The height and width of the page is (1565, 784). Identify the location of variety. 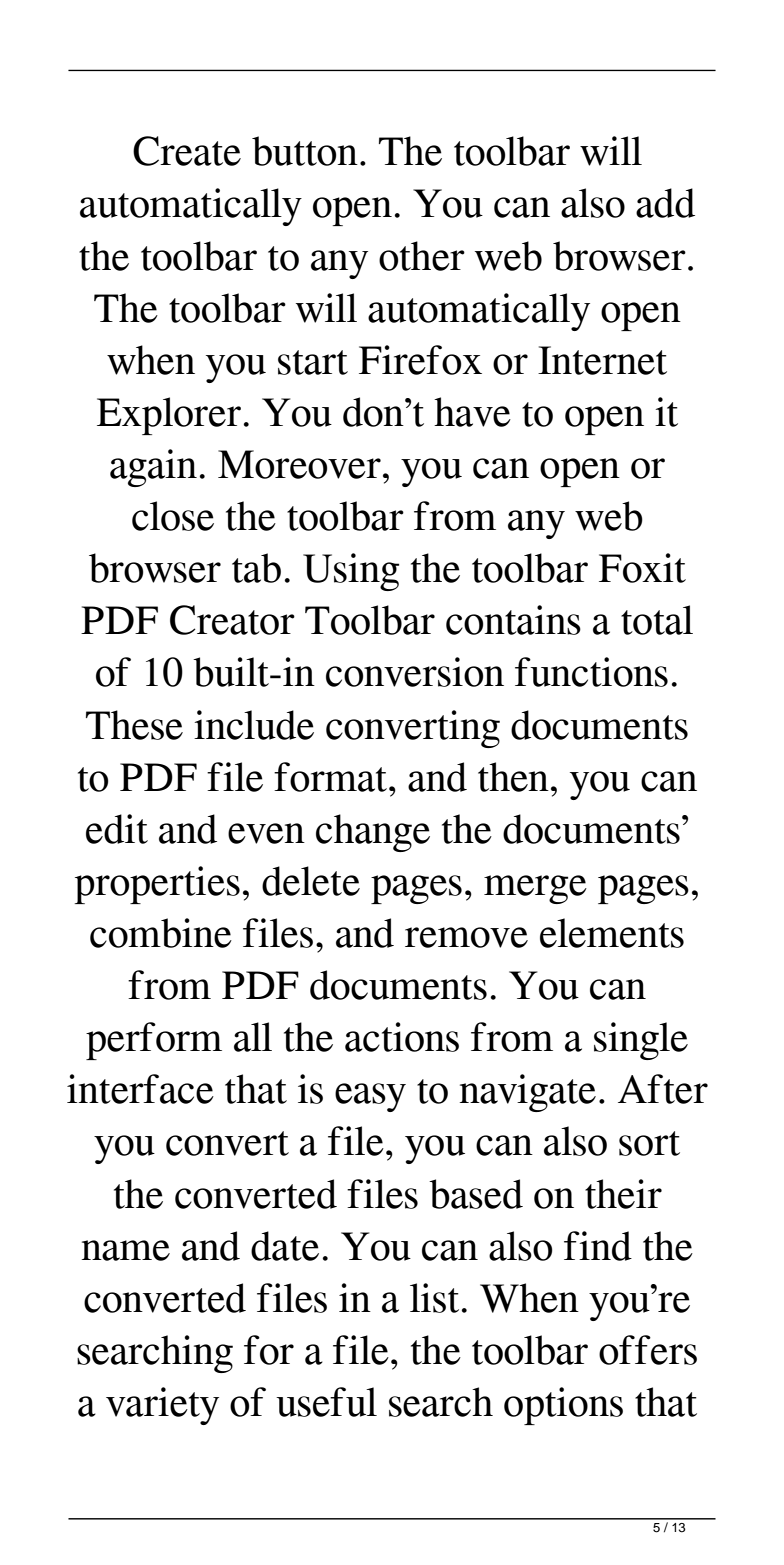
(162, 1406).
